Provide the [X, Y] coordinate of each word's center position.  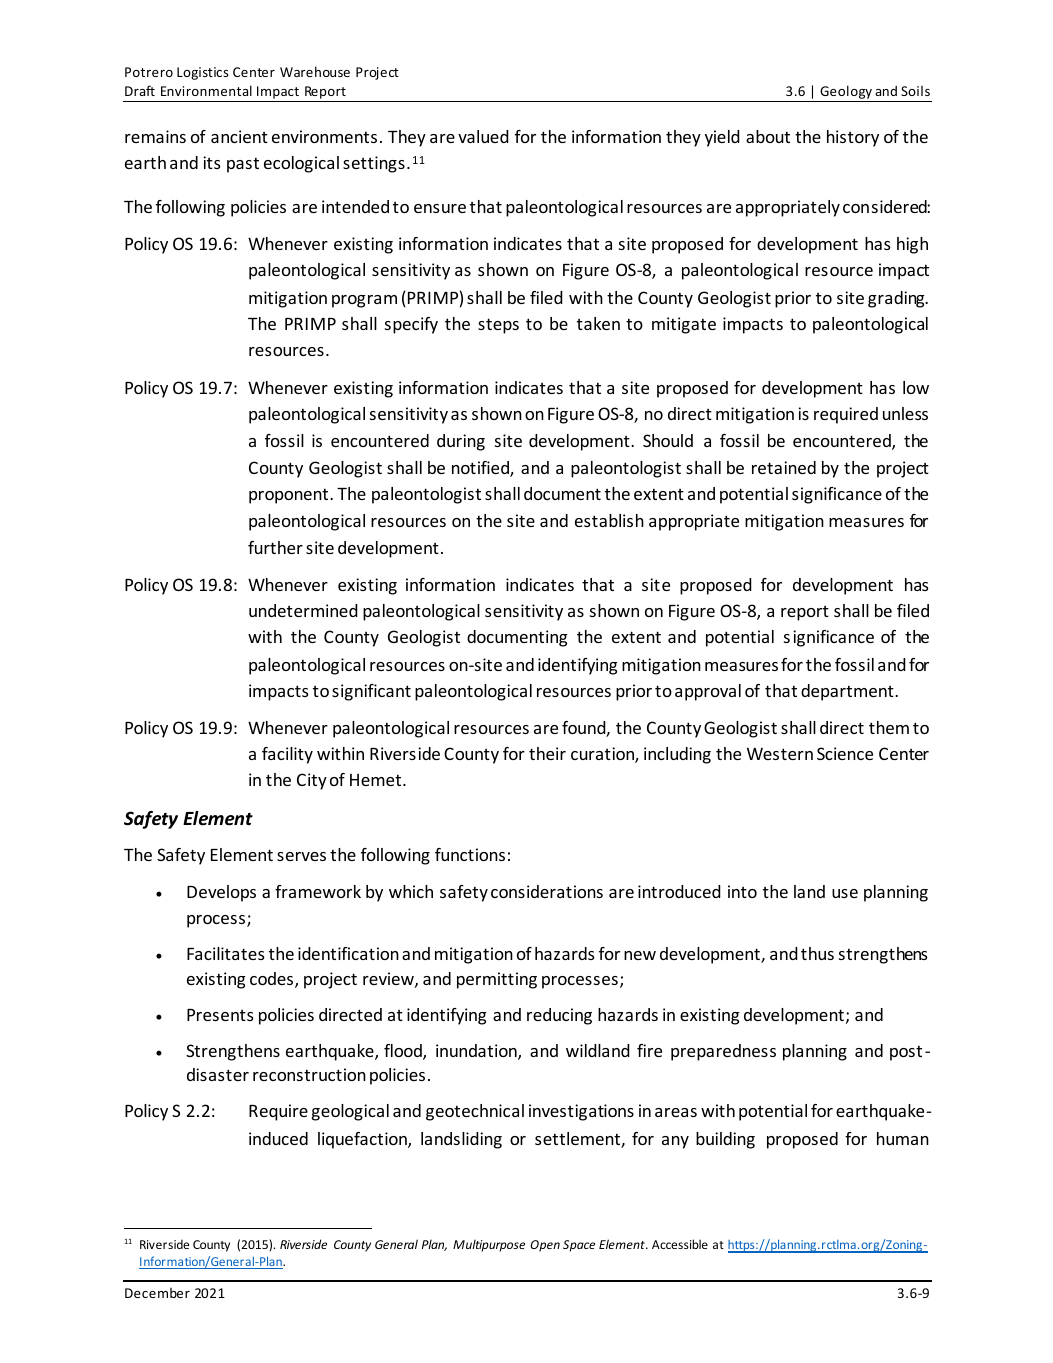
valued [483, 136]
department [848, 692]
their [547, 753]
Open [545, 1246]
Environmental [206, 90]
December [157, 1293]
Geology [846, 93]
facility [287, 755]
